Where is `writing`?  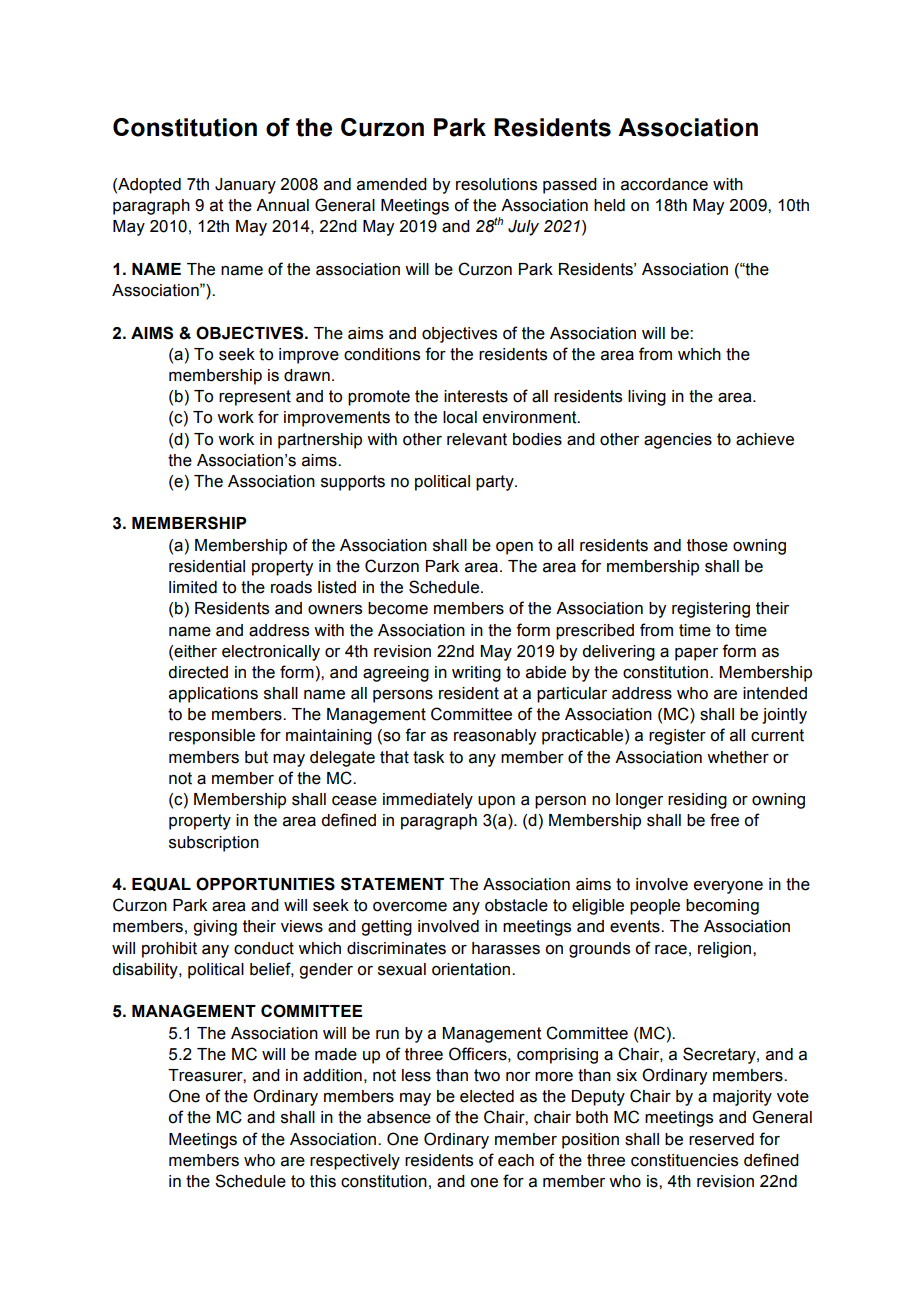 writing is located at coordinates (476, 674).
